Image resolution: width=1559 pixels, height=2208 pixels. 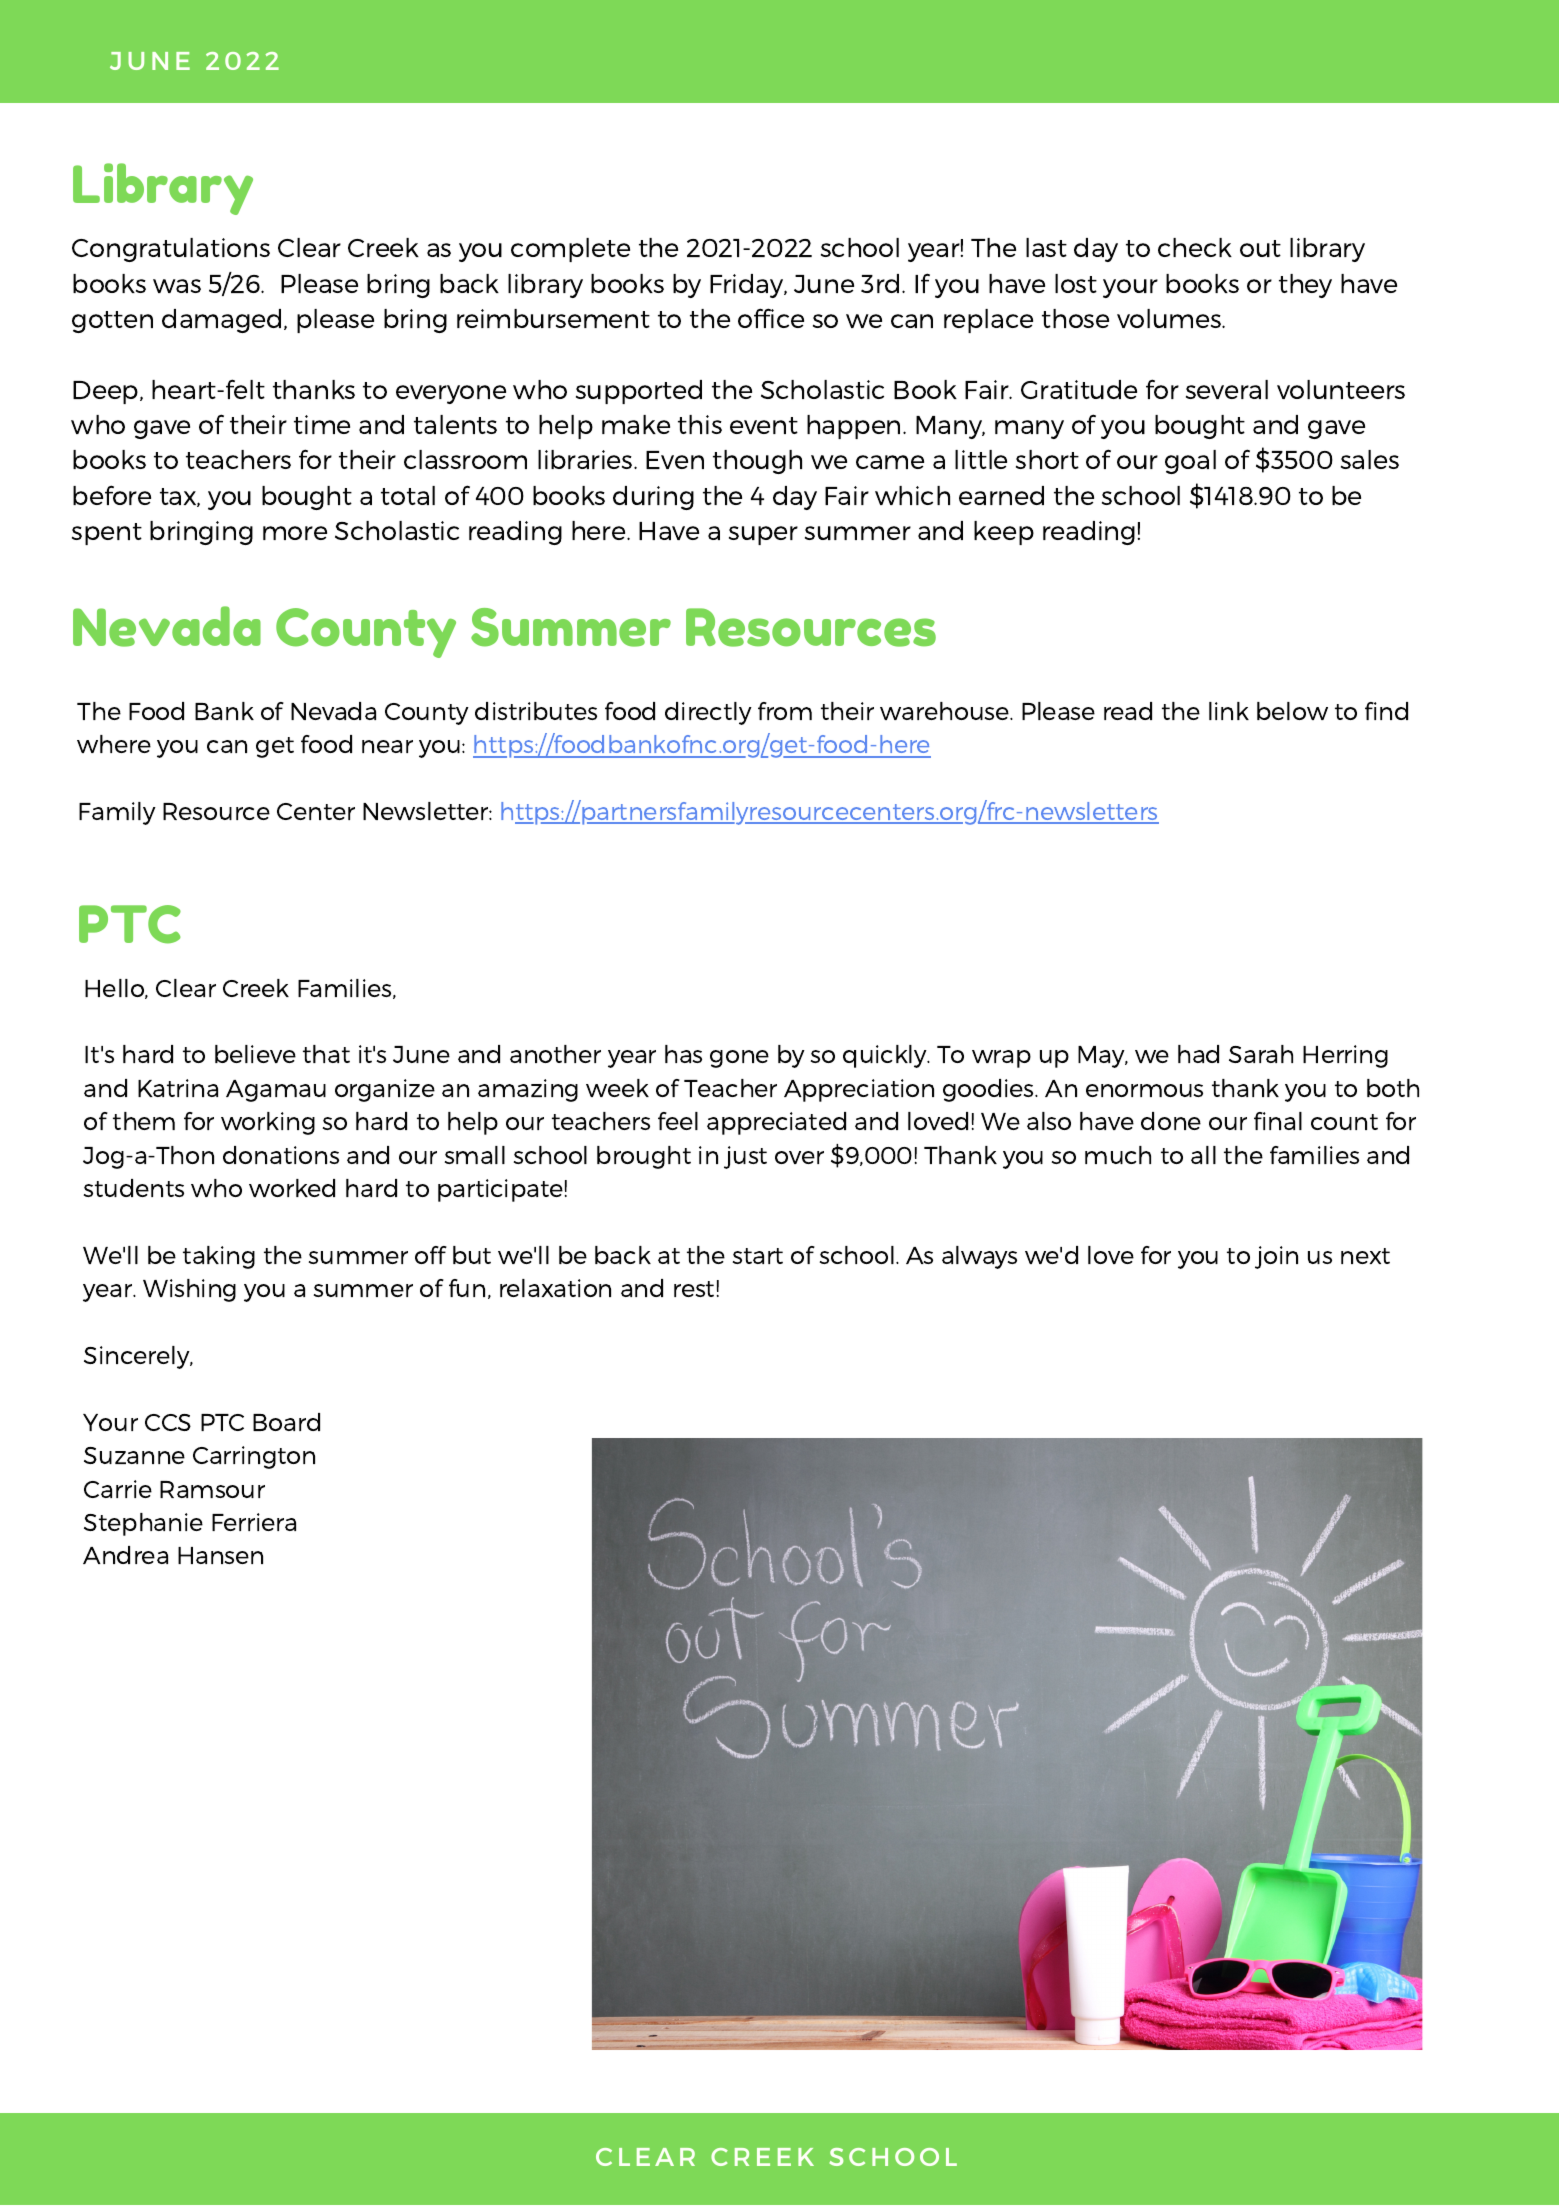 What do you see at coordinates (1305, 286) in the screenshot?
I see `they` at bounding box center [1305, 286].
